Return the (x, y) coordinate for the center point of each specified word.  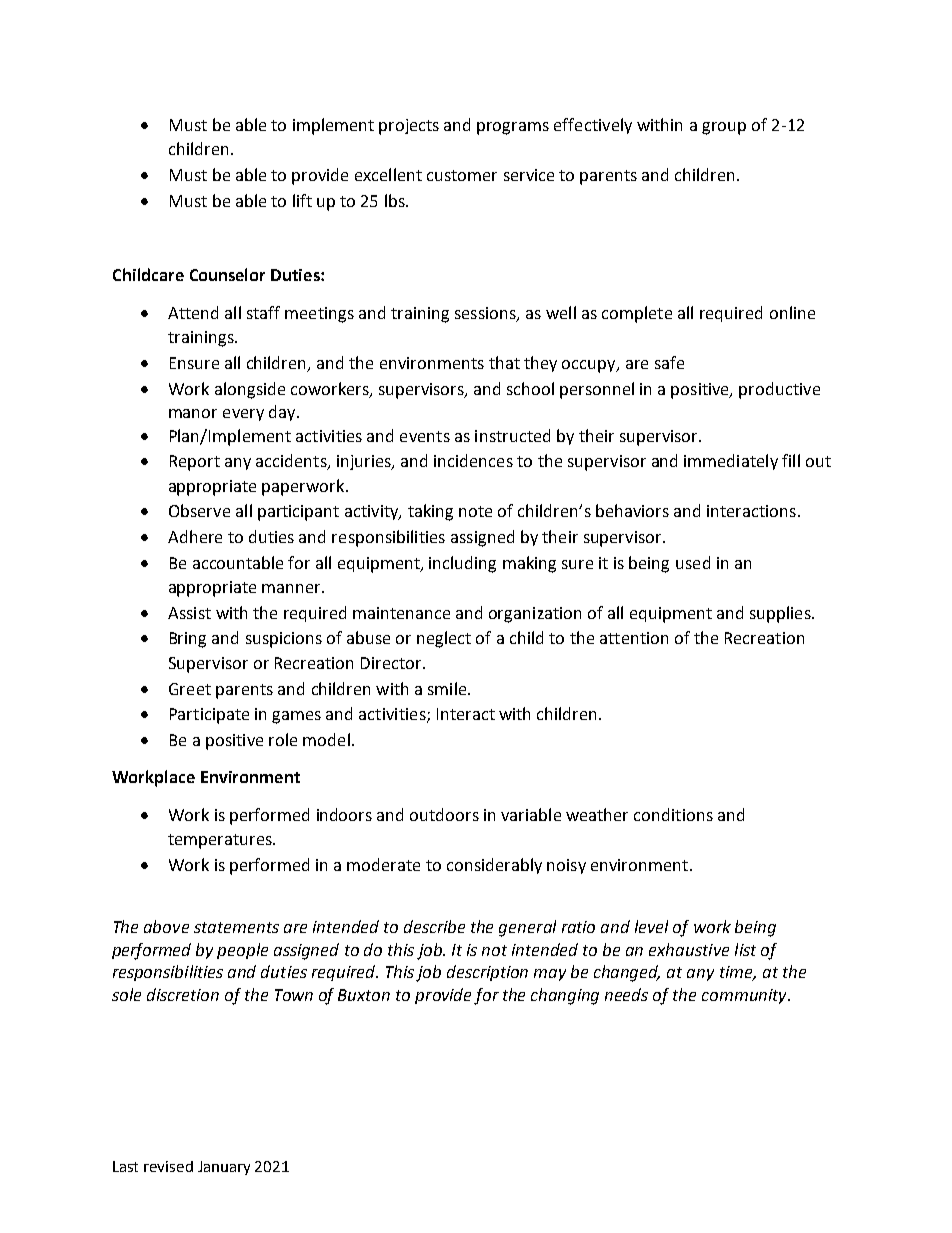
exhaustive (689, 949)
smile (448, 688)
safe (669, 362)
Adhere (195, 536)
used (693, 562)
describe (434, 926)
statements (236, 927)
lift (302, 200)
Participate (209, 716)
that (504, 362)
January (224, 1168)
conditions (673, 814)
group (724, 128)
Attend (193, 312)
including (462, 564)
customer (462, 175)
